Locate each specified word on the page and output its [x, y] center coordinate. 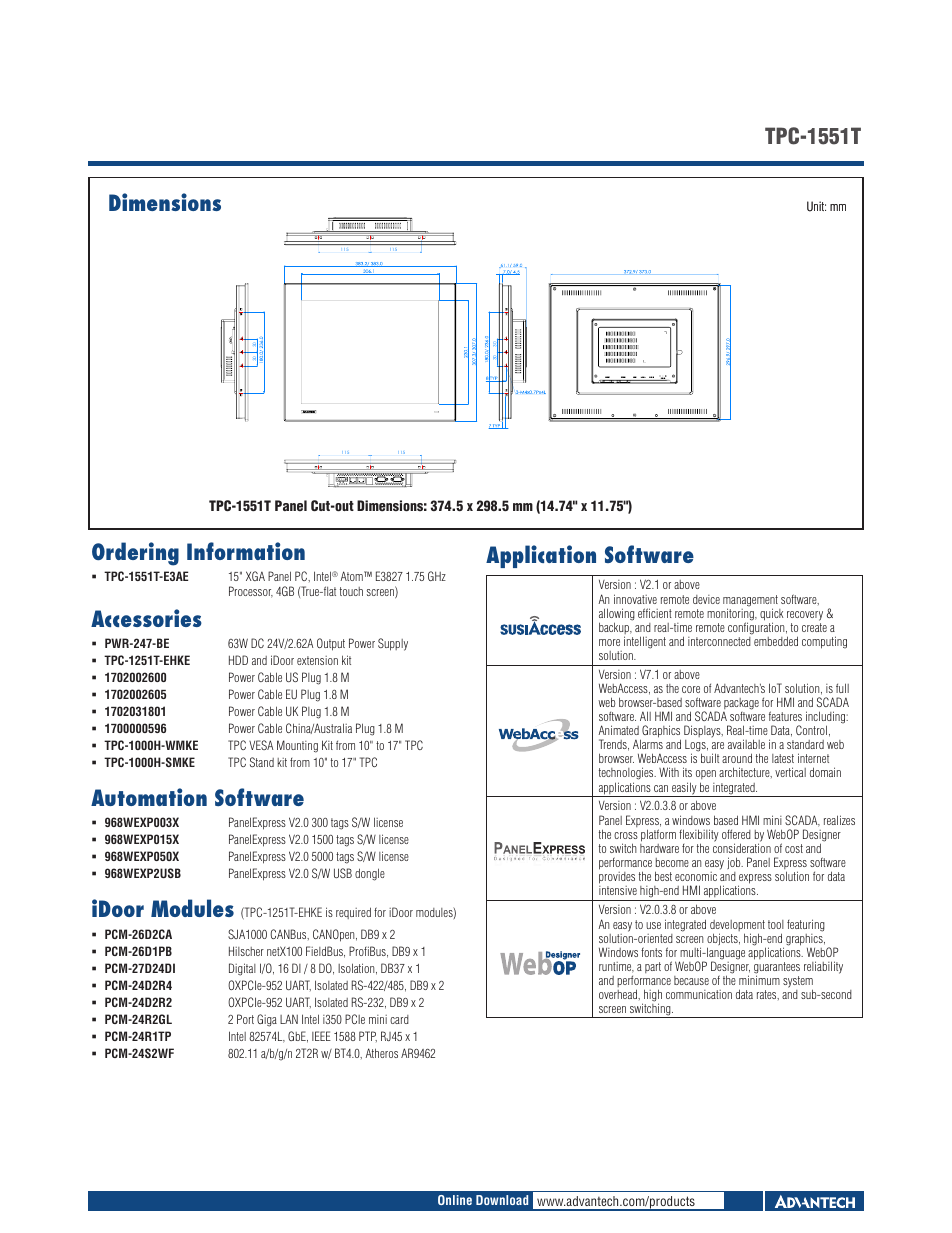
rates [768, 995]
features [785, 716]
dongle [370, 874]
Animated [618, 730]
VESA [261, 745]
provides [617, 878]
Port [245, 1019]
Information [246, 551]
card [399, 1019]
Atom [352, 576]
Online [455, 1200]
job [735, 863]
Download [502, 1200]
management [750, 602]
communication [699, 994]
